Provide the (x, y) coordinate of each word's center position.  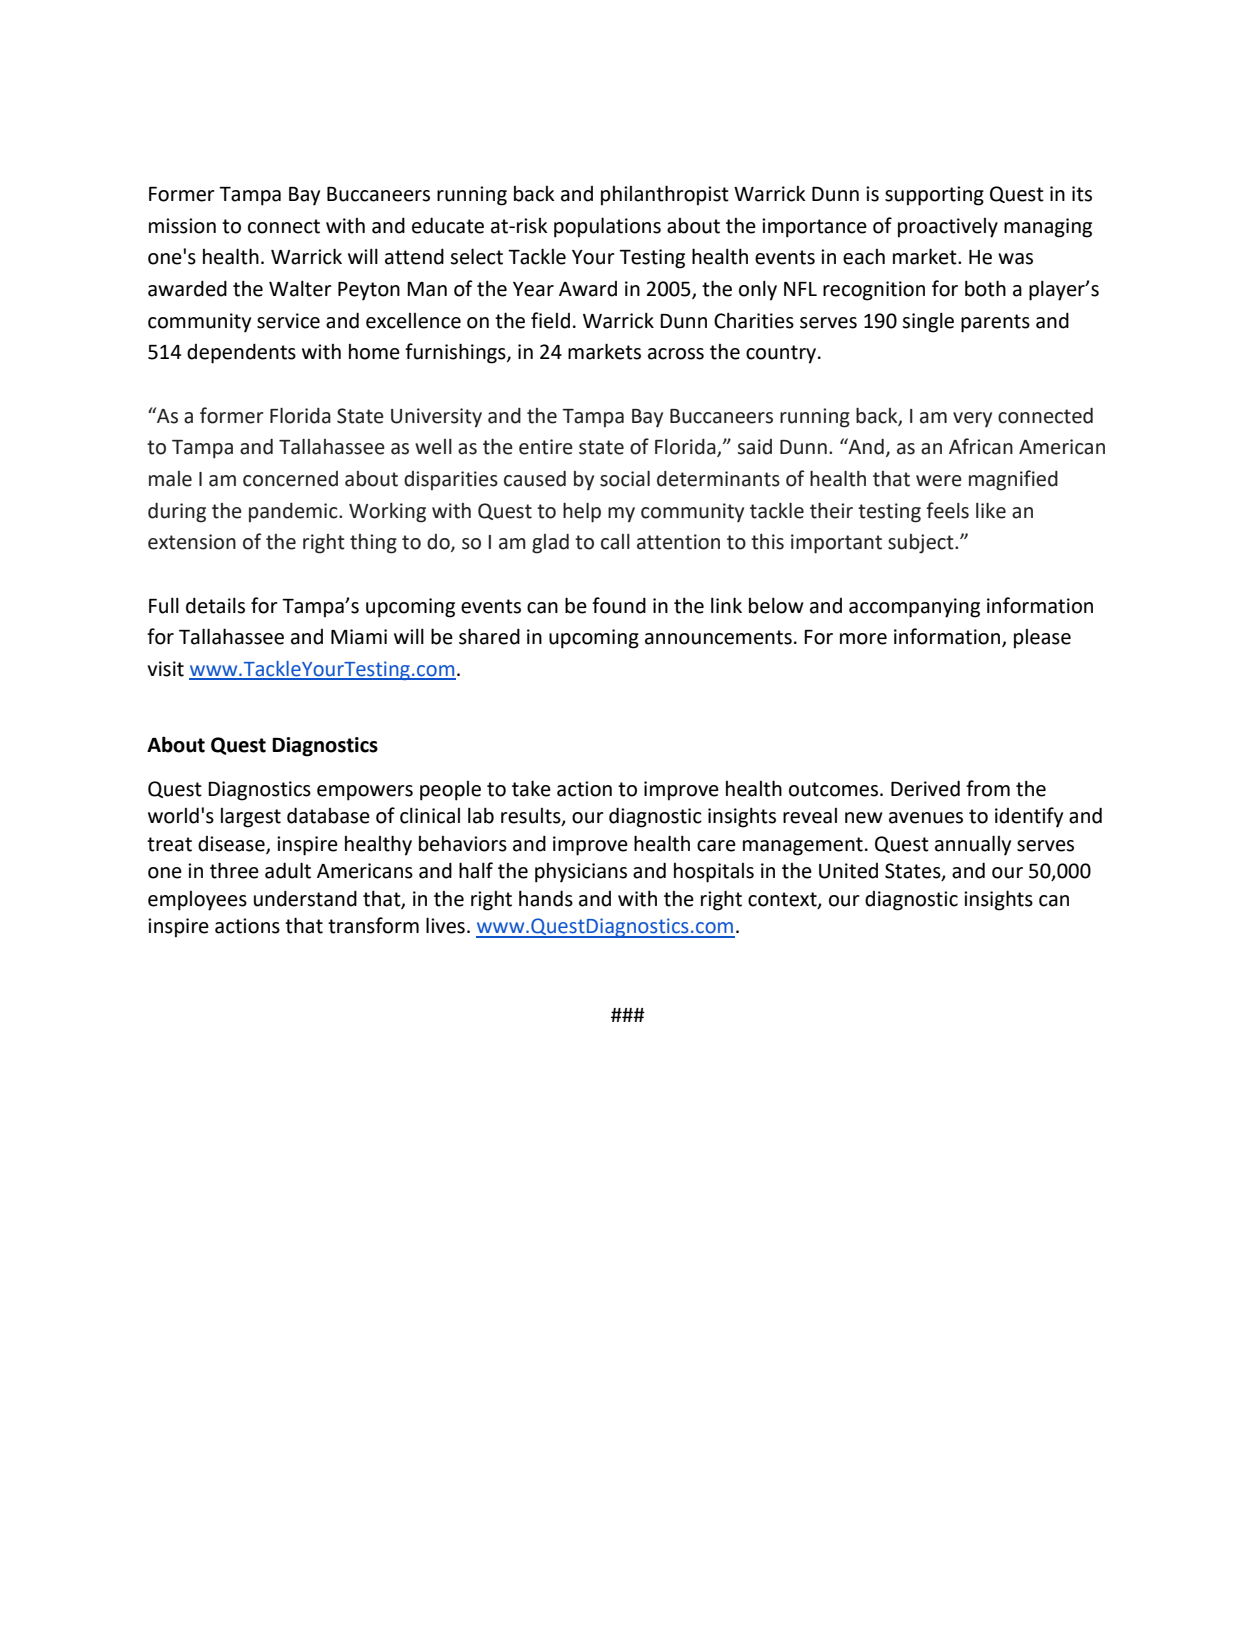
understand (305, 898)
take (531, 788)
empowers (365, 793)
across (676, 354)
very (972, 420)
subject (922, 544)
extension (192, 542)
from (988, 788)
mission (182, 226)
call (615, 542)
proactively (948, 228)
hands (546, 898)
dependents (241, 353)
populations (607, 227)
